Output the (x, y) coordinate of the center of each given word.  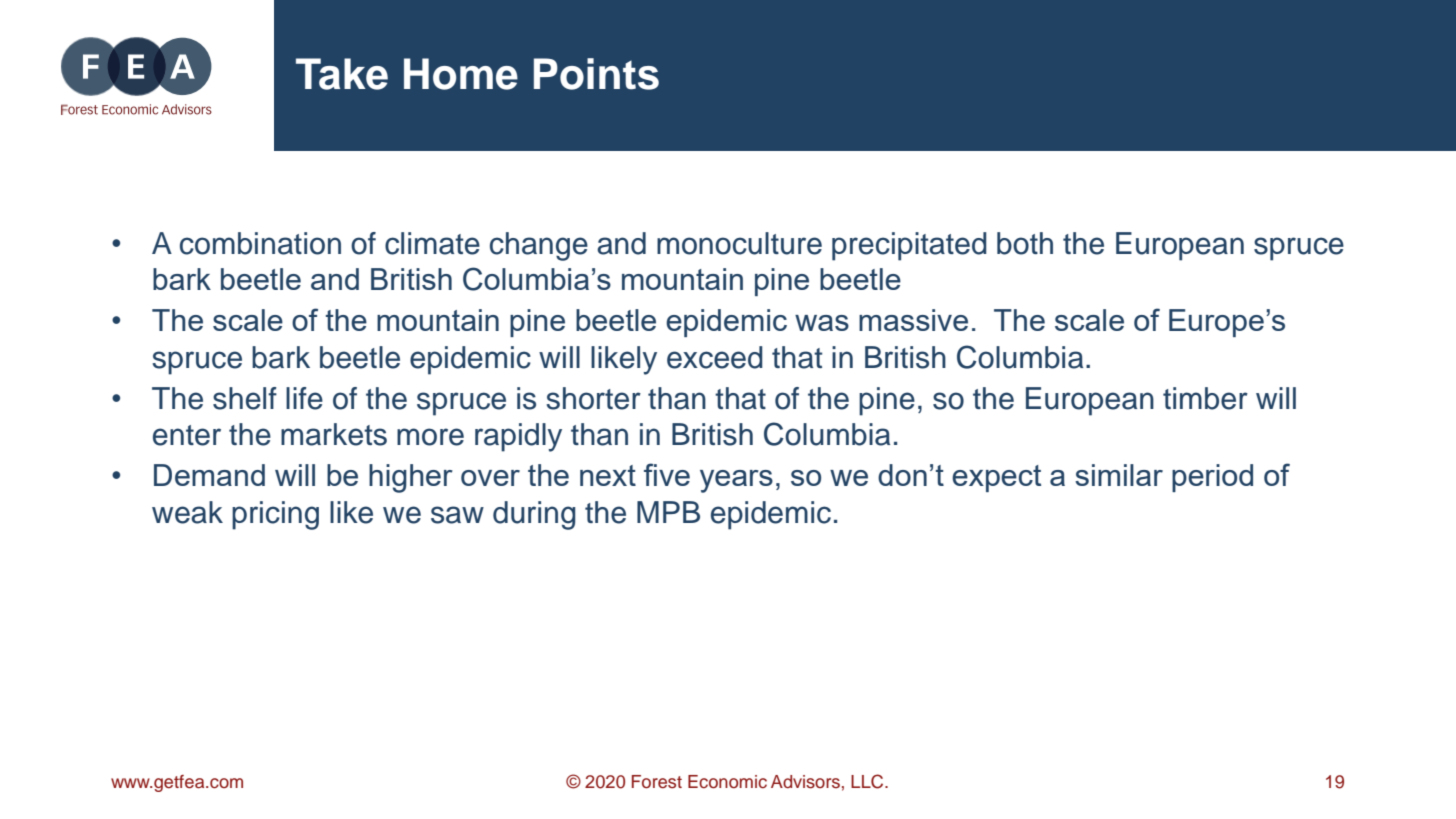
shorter (593, 398)
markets (334, 434)
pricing (275, 515)
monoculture (739, 243)
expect (996, 478)
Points (596, 74)
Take (342, 74)
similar (1119, 475)
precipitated (909, 246)
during (534, 515)
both (1025, 243)
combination (260, 243)
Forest (657, 782)
